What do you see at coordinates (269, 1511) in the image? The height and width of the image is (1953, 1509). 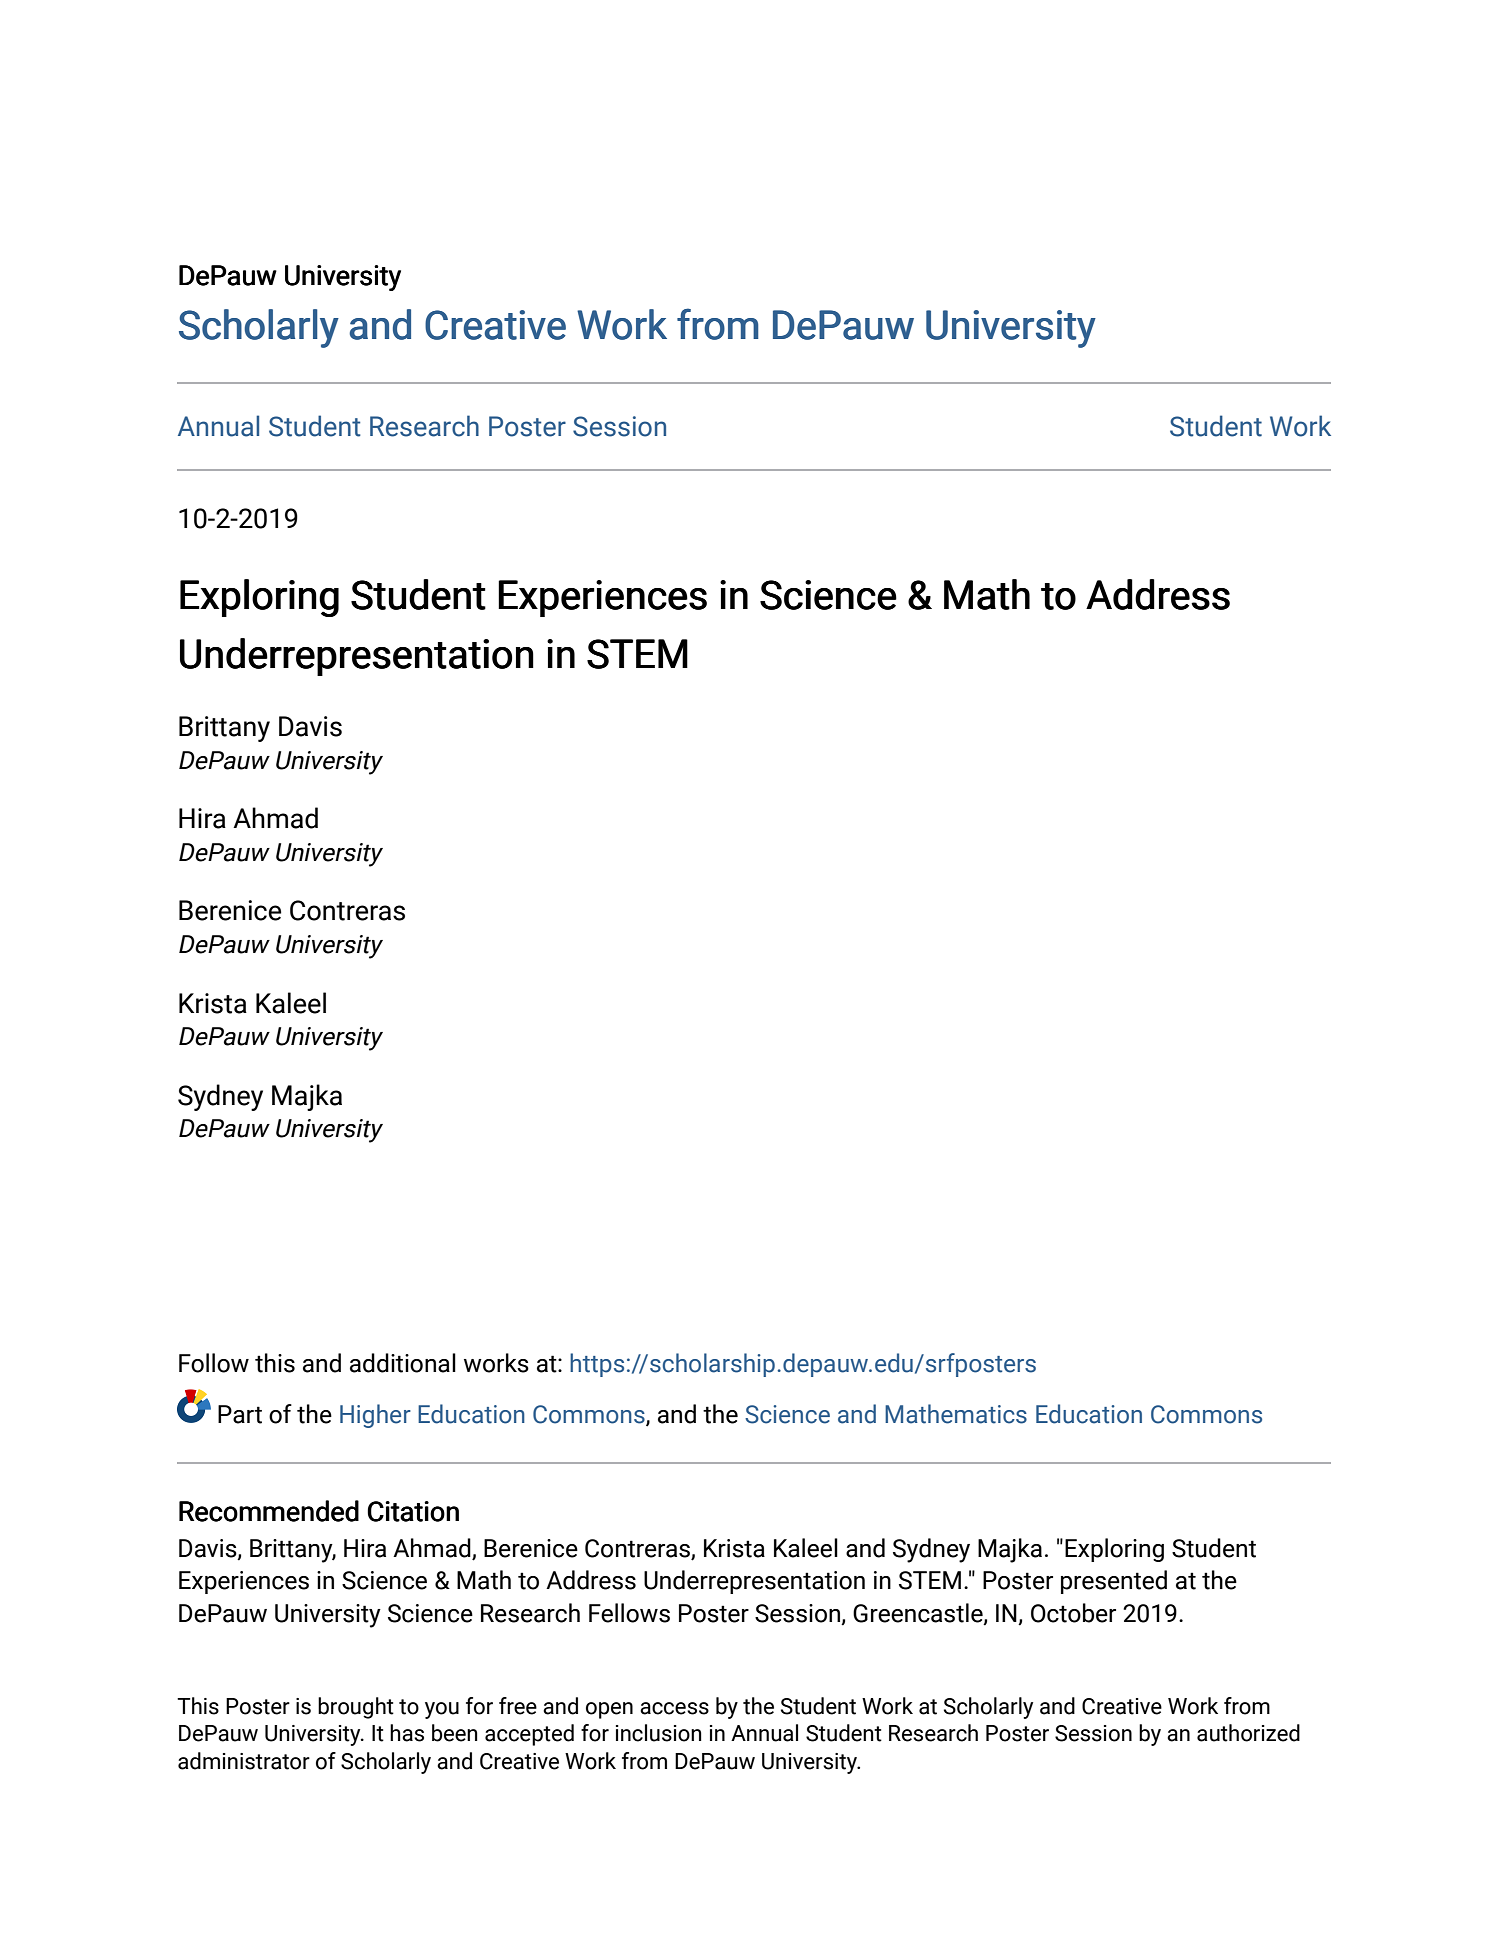 I see `Recommended` at bounding box center [269, 1511].
